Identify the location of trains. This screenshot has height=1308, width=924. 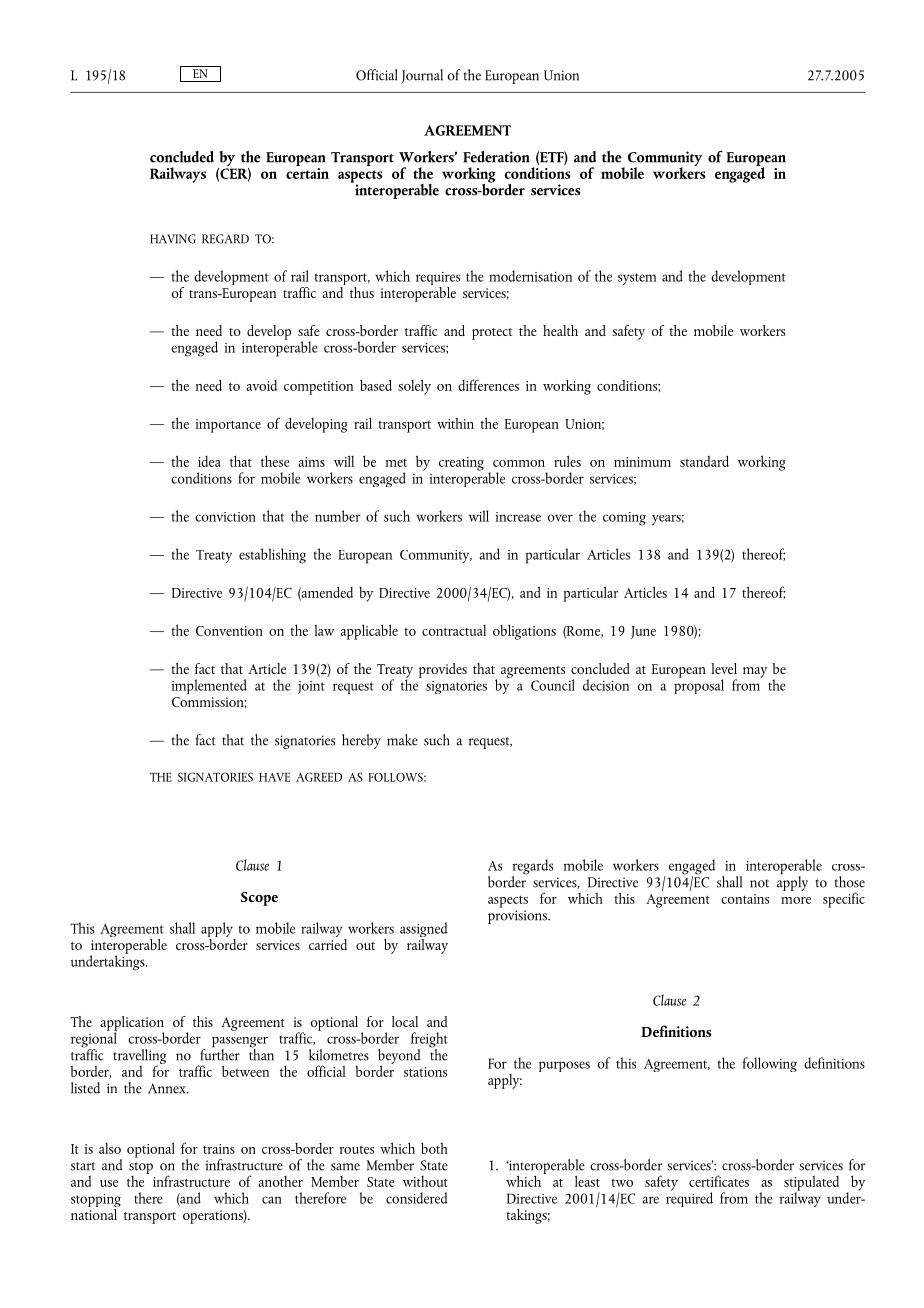
(219, 1149).
